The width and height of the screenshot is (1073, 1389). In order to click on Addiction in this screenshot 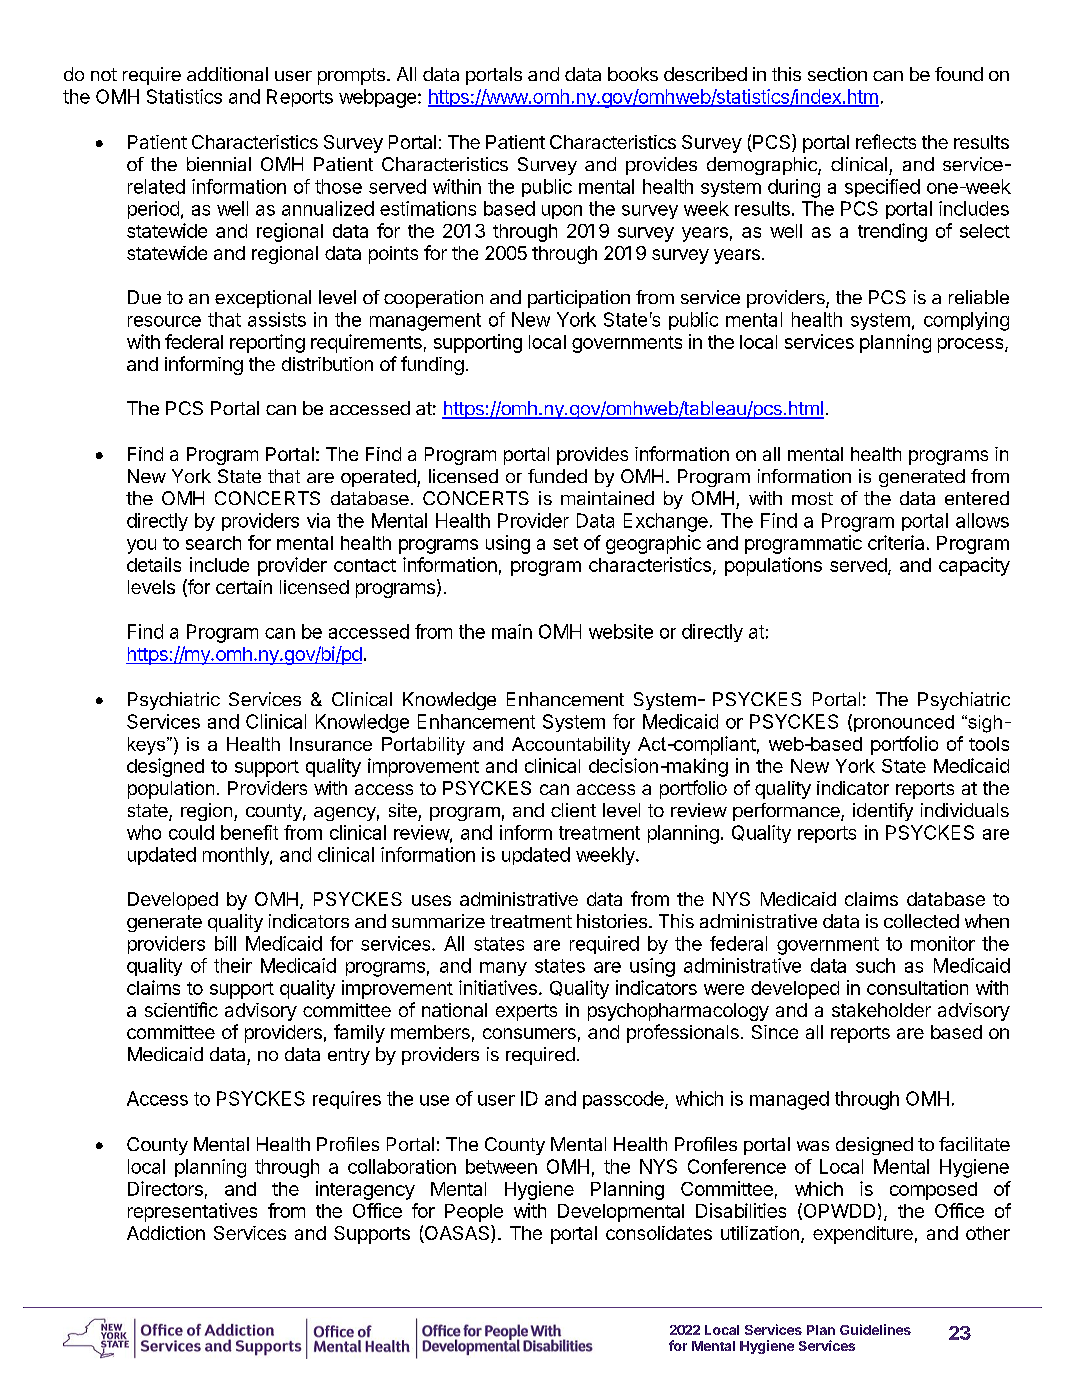, I will do `click(166, 1233)`.
